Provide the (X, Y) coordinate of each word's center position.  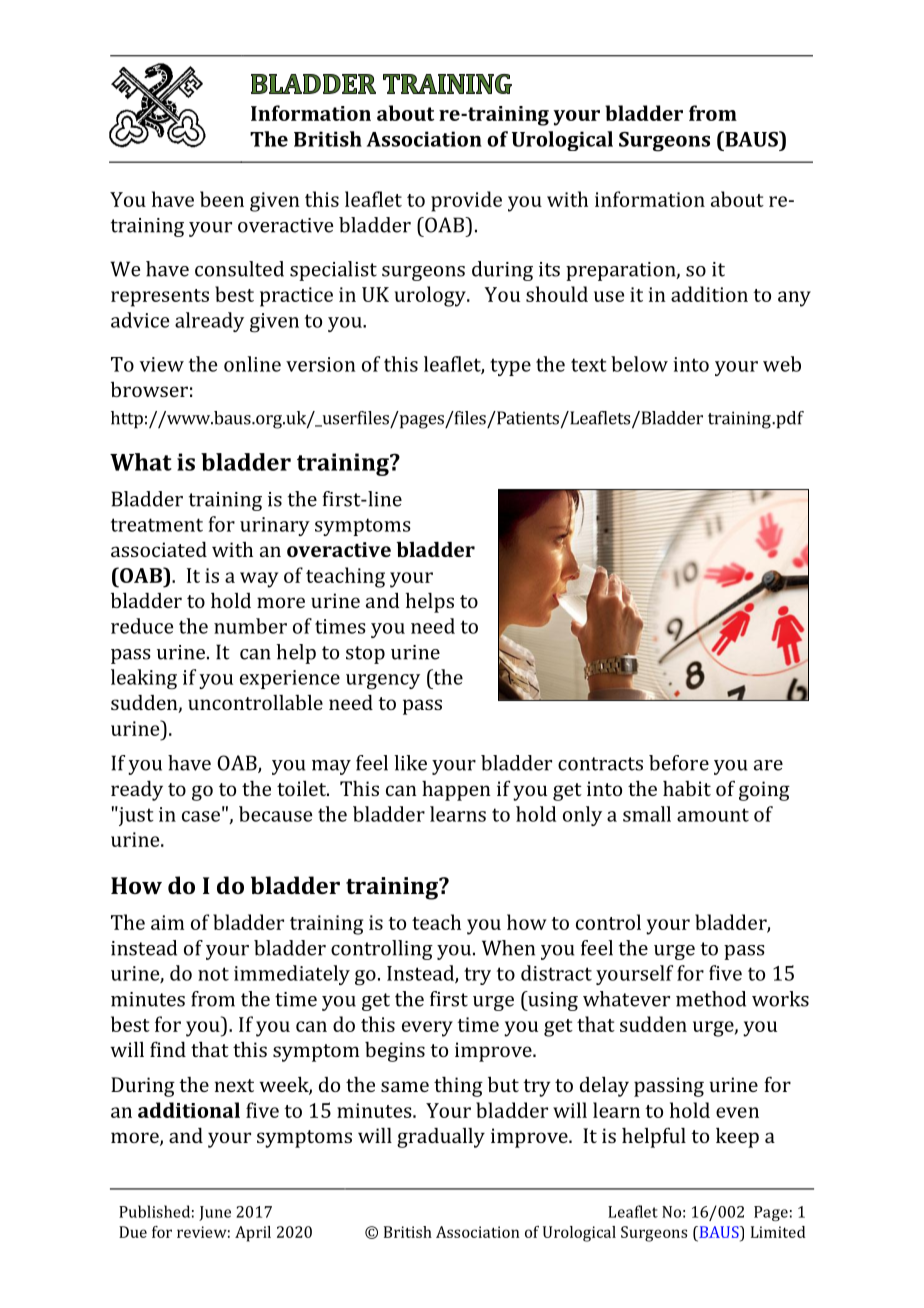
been (222, 199)
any (794, 299)
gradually (441, 1138)
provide (466, 201)
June (215, 1213)
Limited (778, 1232)
